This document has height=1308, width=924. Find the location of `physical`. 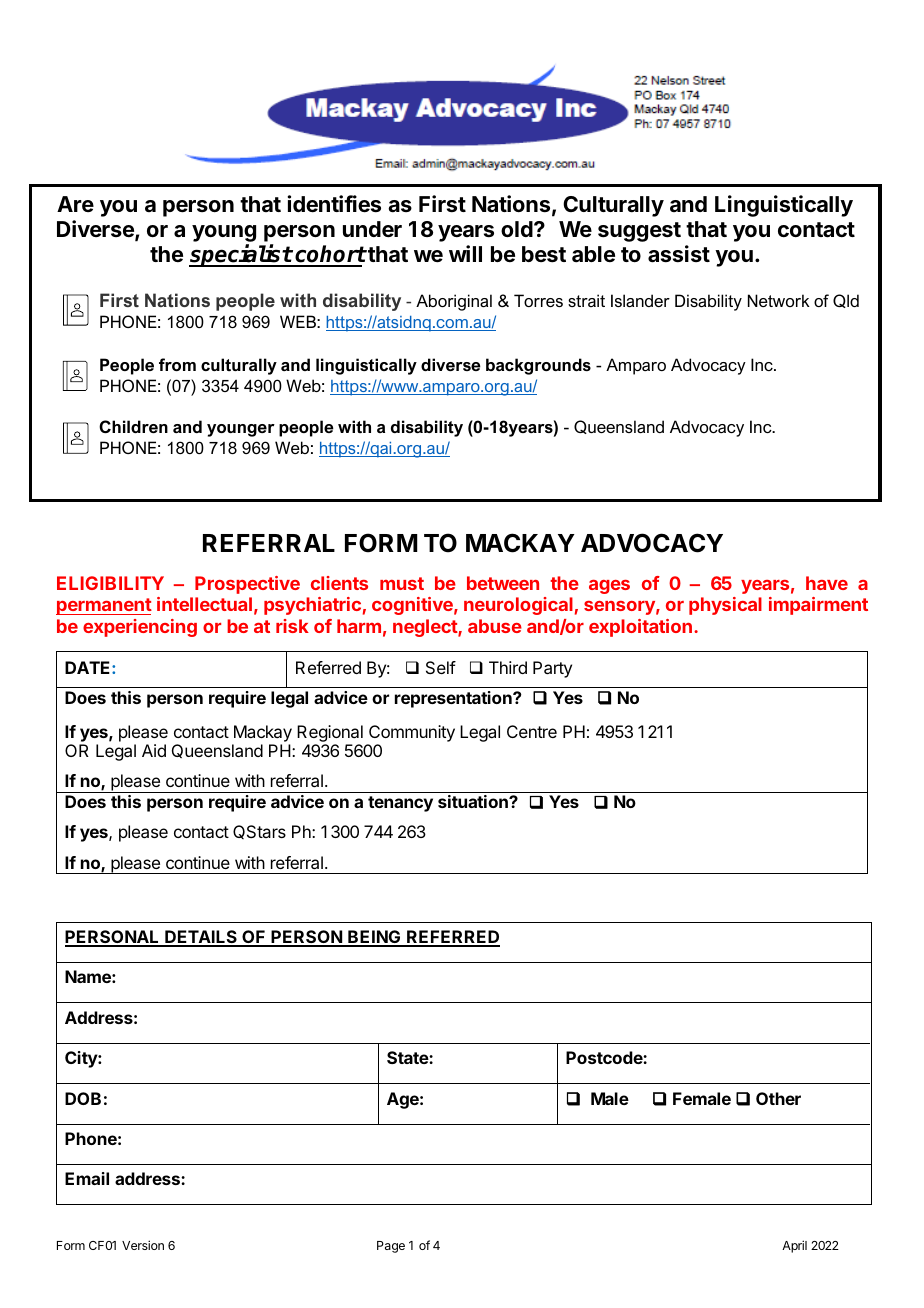

physical is located at coordinates (725, 606).
